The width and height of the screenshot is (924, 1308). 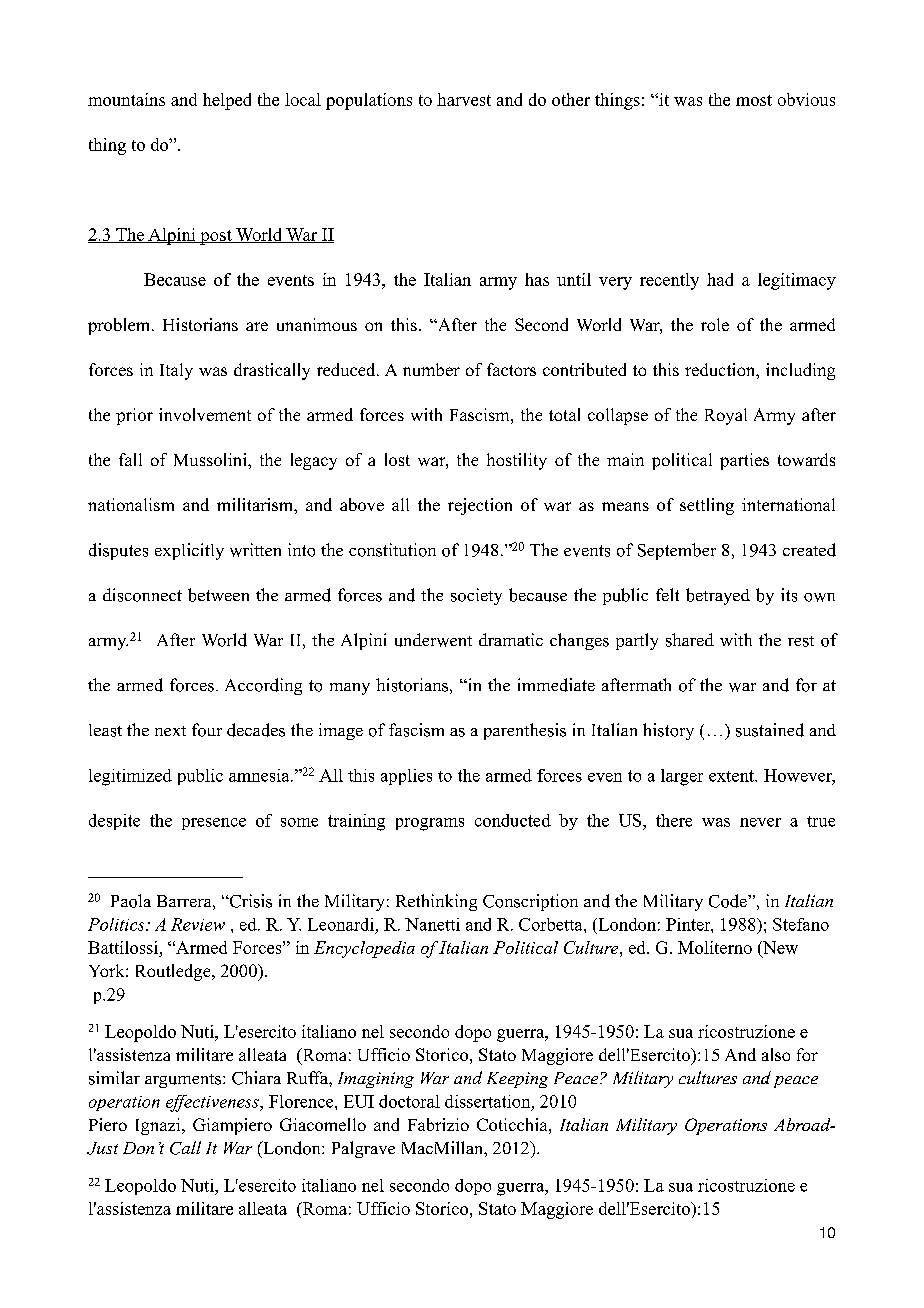 What do you see at coordinates (517, 461) in the screenshot?
I see `hostility` at bounding box center [517, 461].
